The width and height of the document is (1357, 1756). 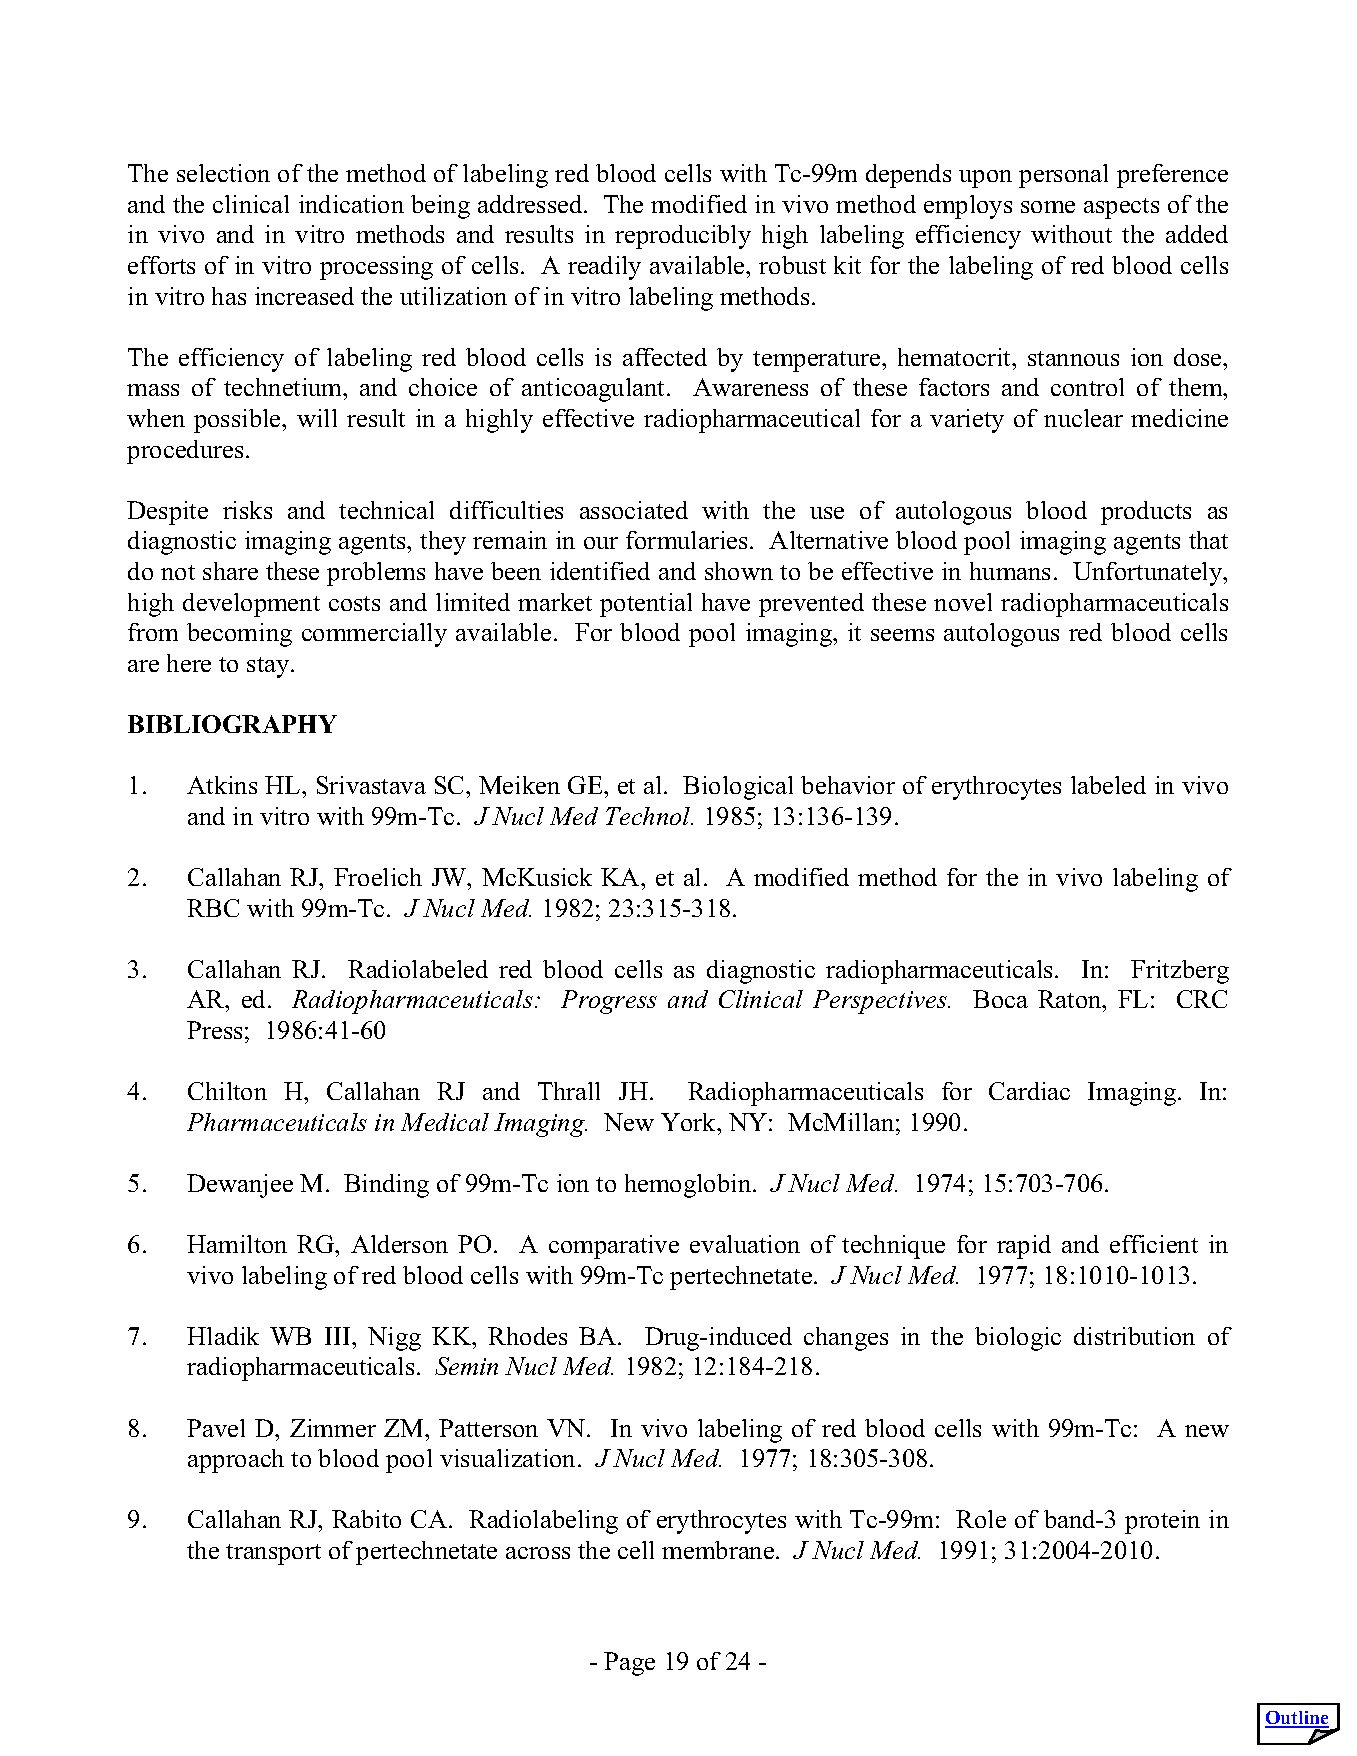 I want to click on Page, so click(x=629, y=1664).
